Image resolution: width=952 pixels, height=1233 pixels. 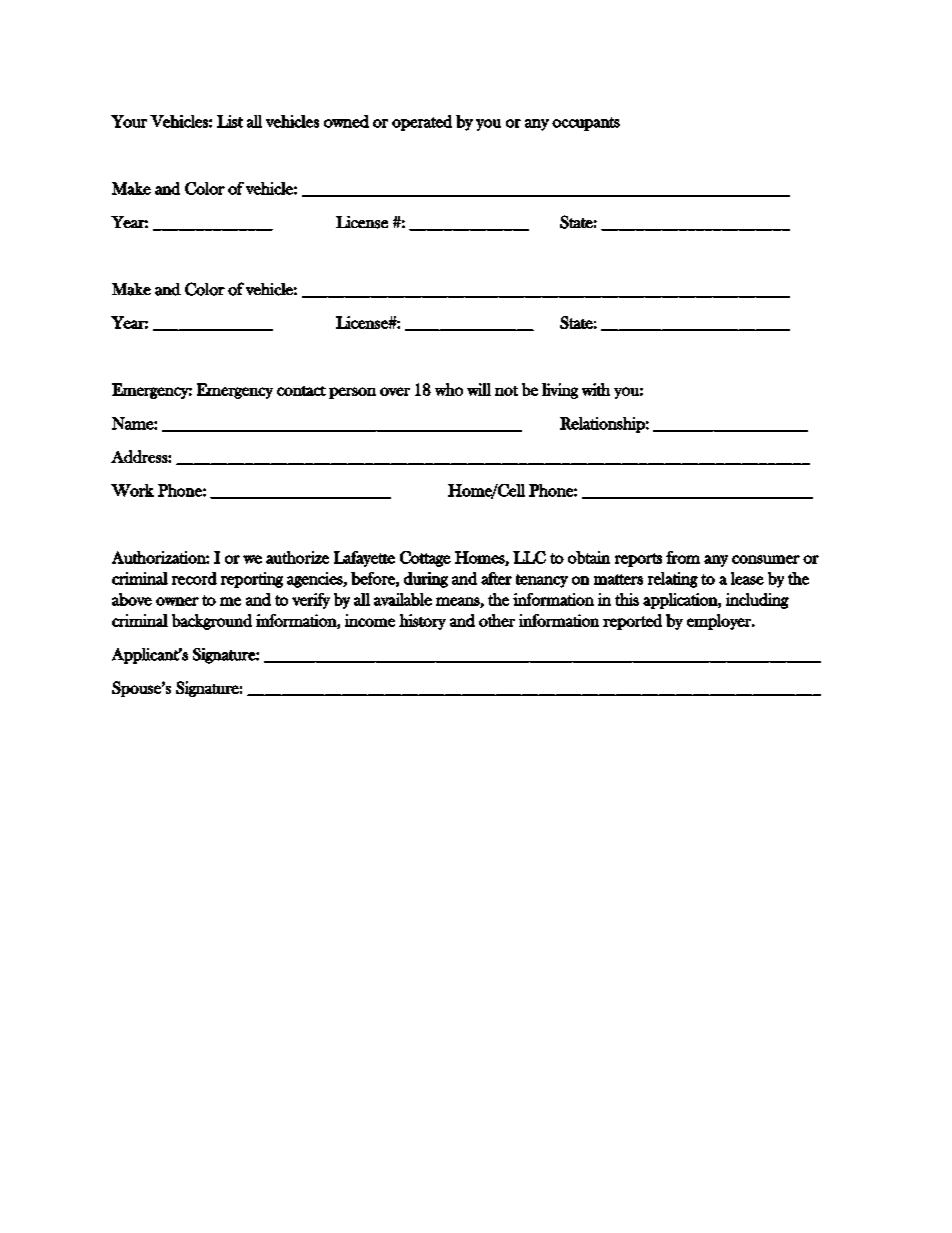 What do you see at coordinates (230, 121) in the screenshot?
I see `List` at bounding box center [230, 121].
